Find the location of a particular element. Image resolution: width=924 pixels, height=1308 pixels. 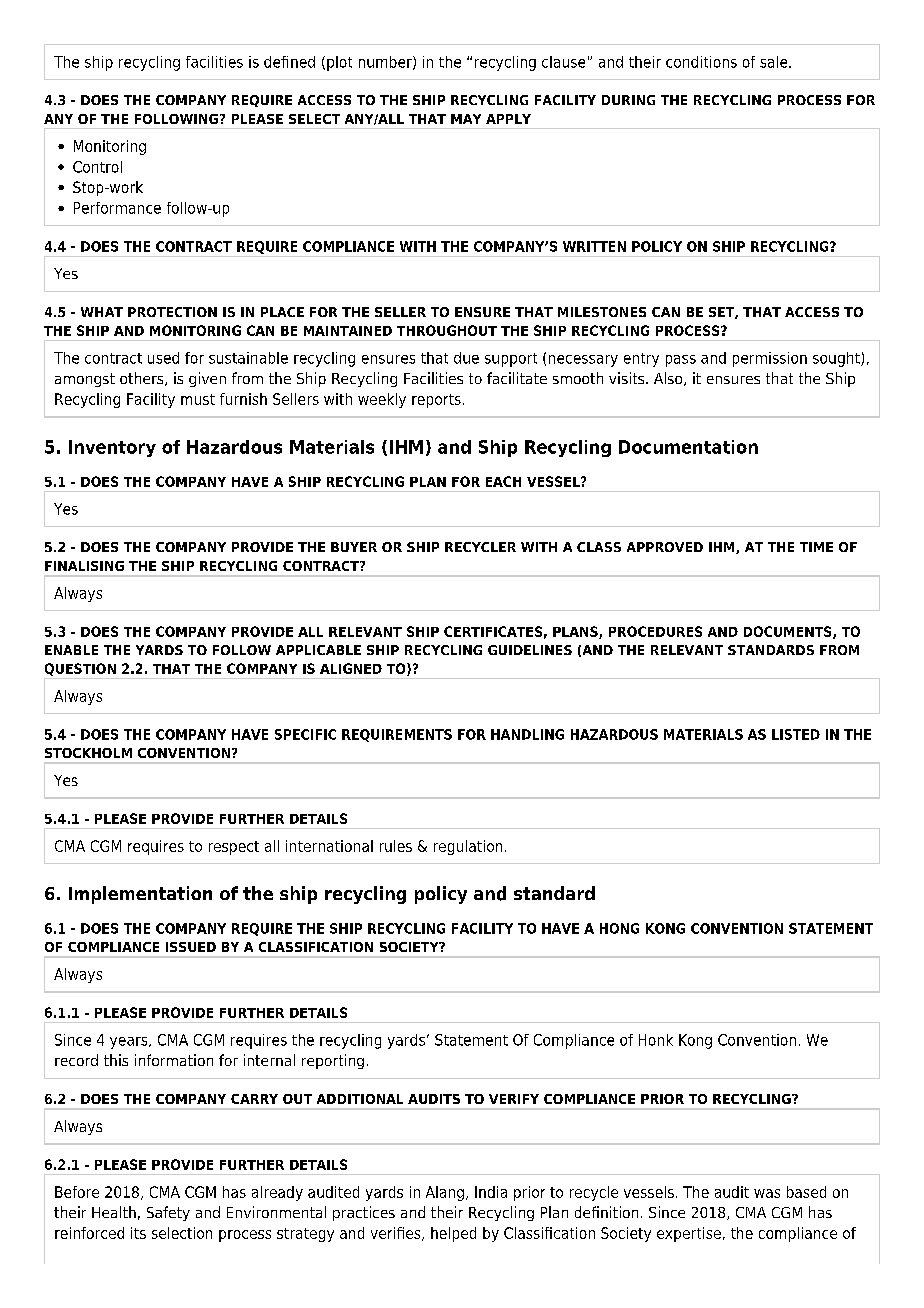

due is located at coordinates (466, 358).
